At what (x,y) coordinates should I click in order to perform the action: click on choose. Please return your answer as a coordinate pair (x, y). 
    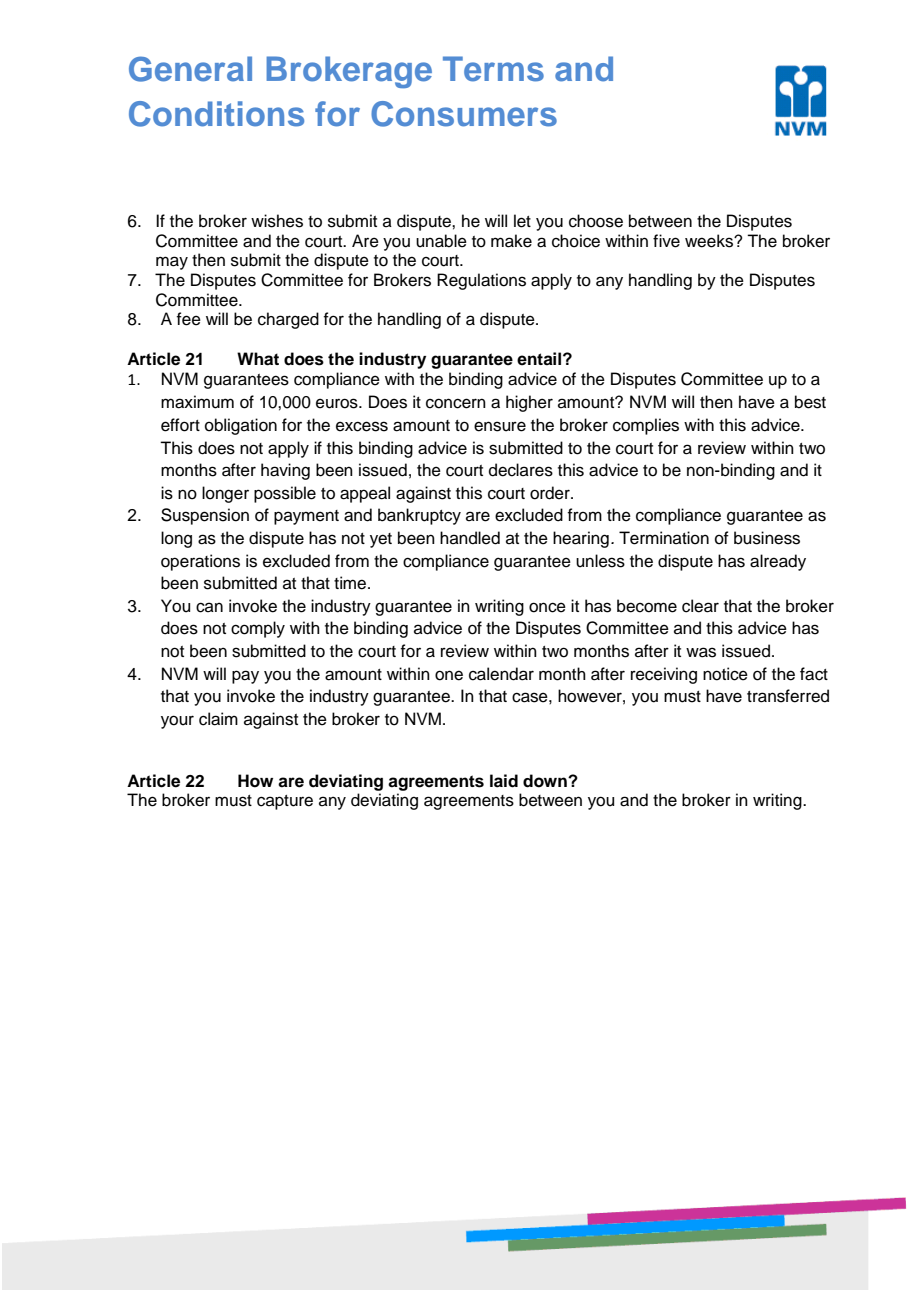
    Looking at the image, I should click on (596, 221).
